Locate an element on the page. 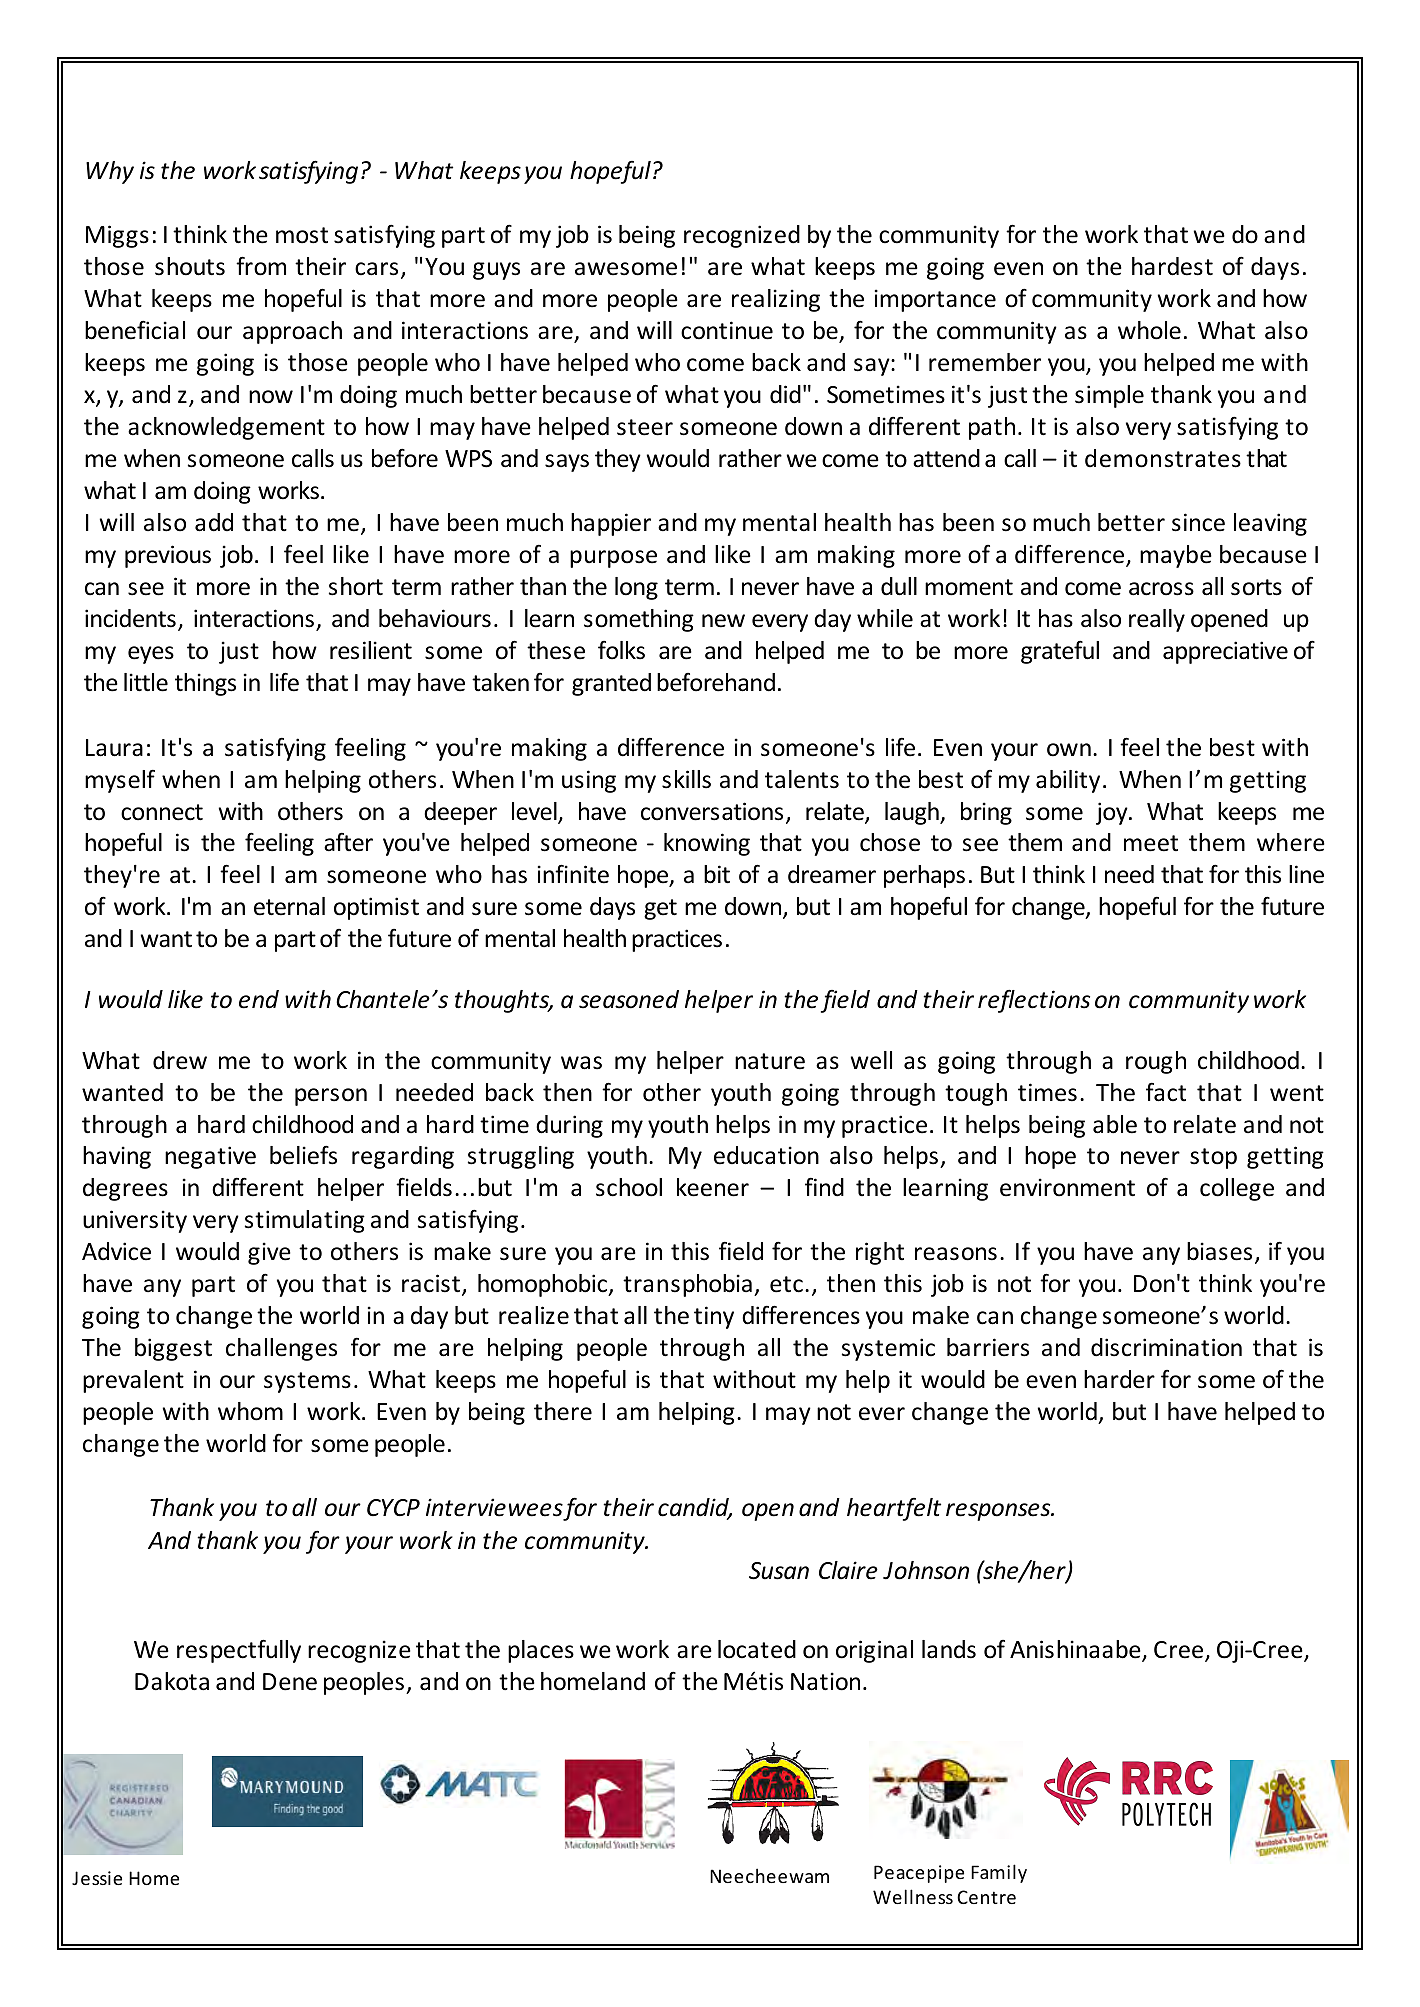 This image has height=2007, width=1420. Jessie is located at coordinates (97, 1878).
